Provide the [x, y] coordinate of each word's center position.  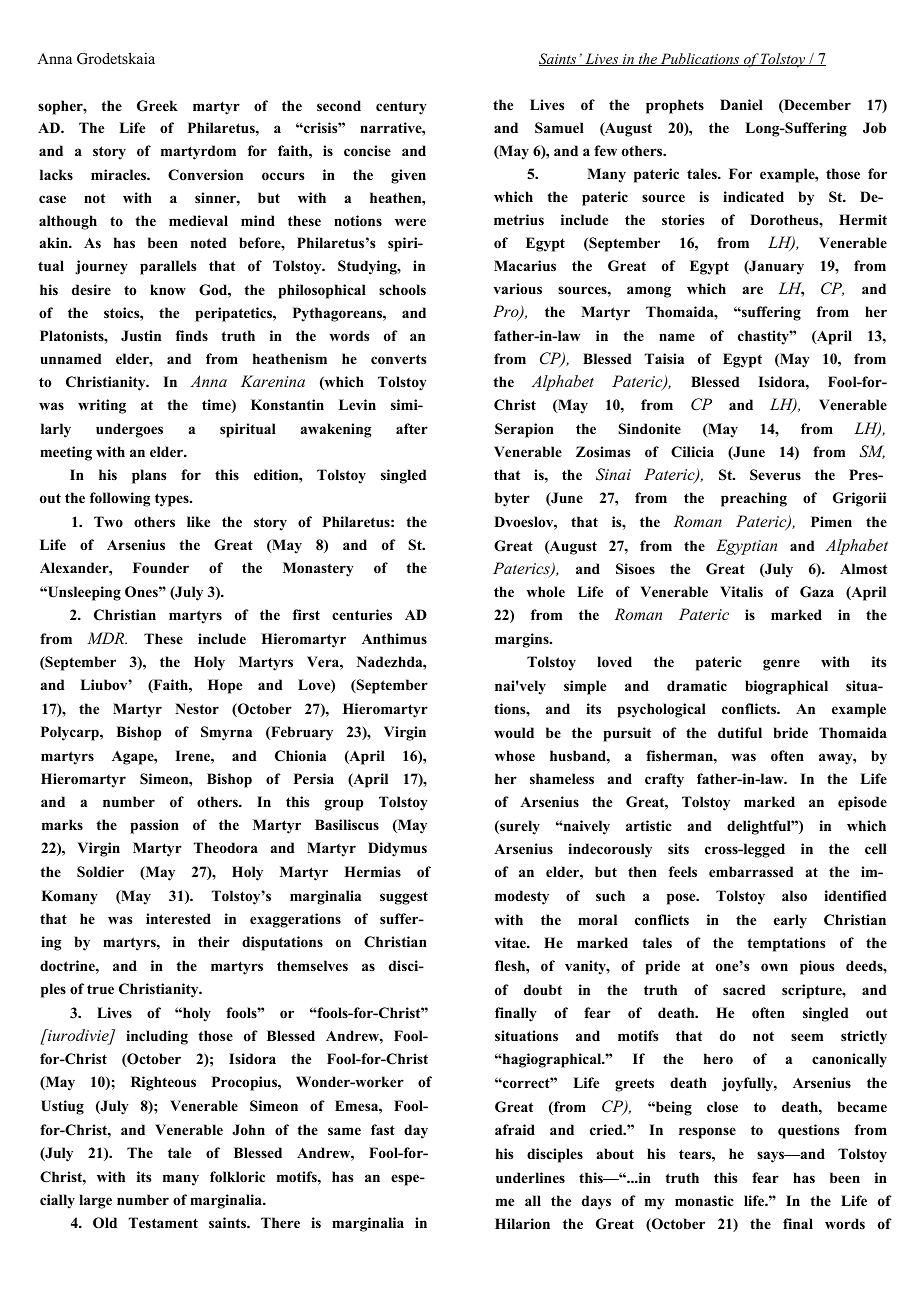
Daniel [741, 104]
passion [154, 826]
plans [149, 476]
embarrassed [751, 871]
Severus [775, 475]
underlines [530, 1177]
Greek [157, 106]
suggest [404, 898]
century [401, 108]
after [412, 428]
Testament [163, 1222]
